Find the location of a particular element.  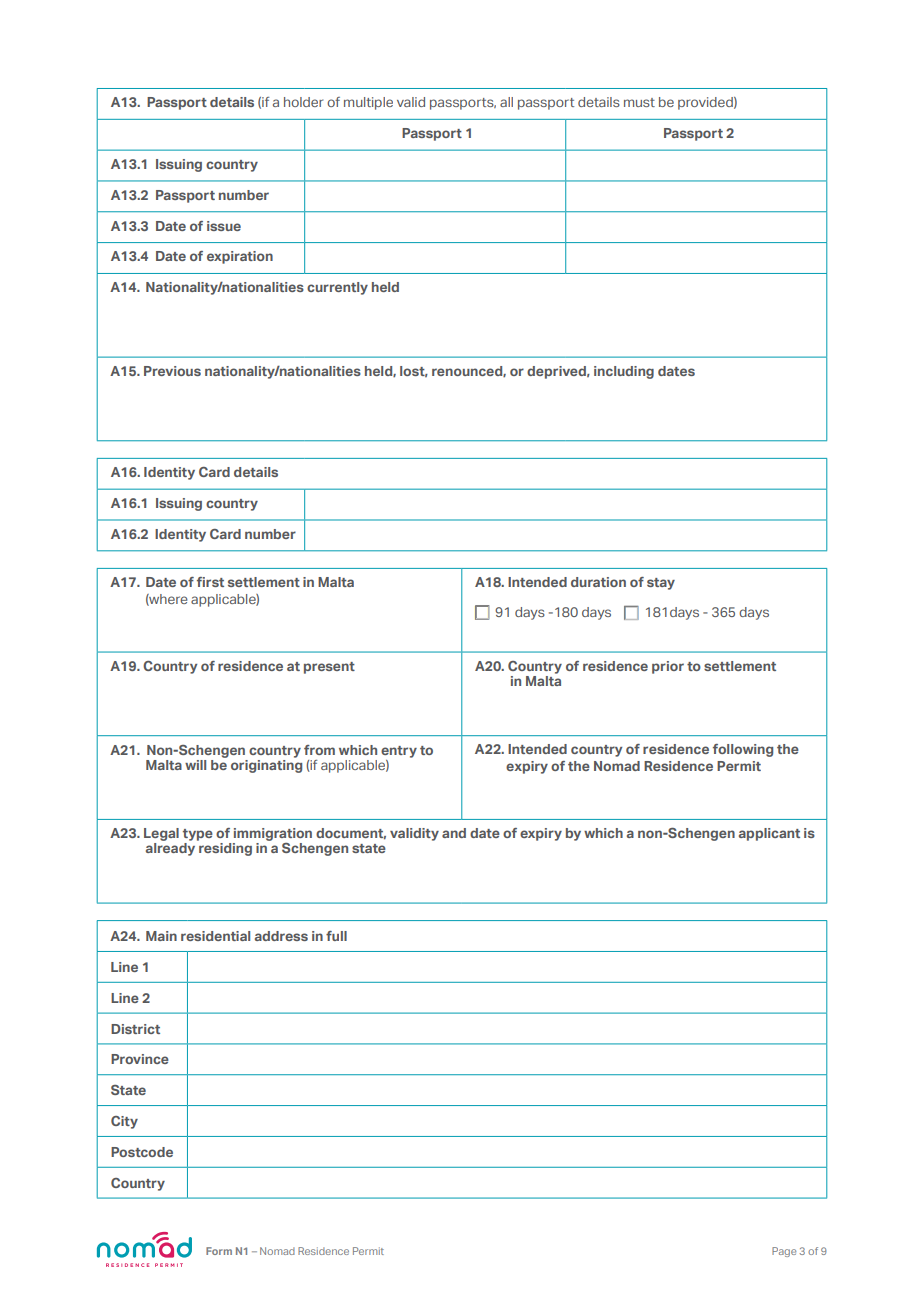

Page is located at coordinates (784, 1252).
